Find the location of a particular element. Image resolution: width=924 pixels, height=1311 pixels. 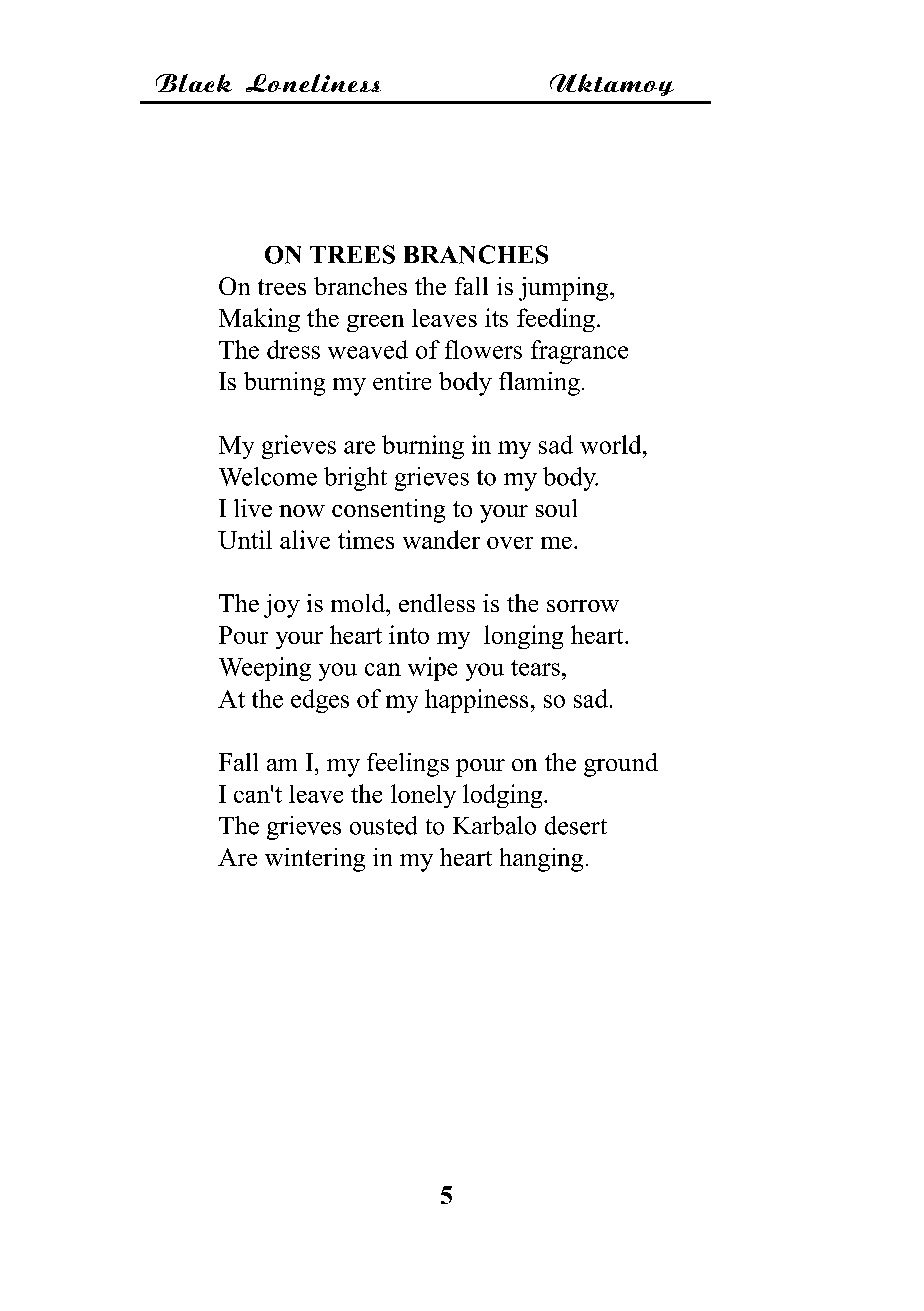

Black is located at coordinates (194, 83).
